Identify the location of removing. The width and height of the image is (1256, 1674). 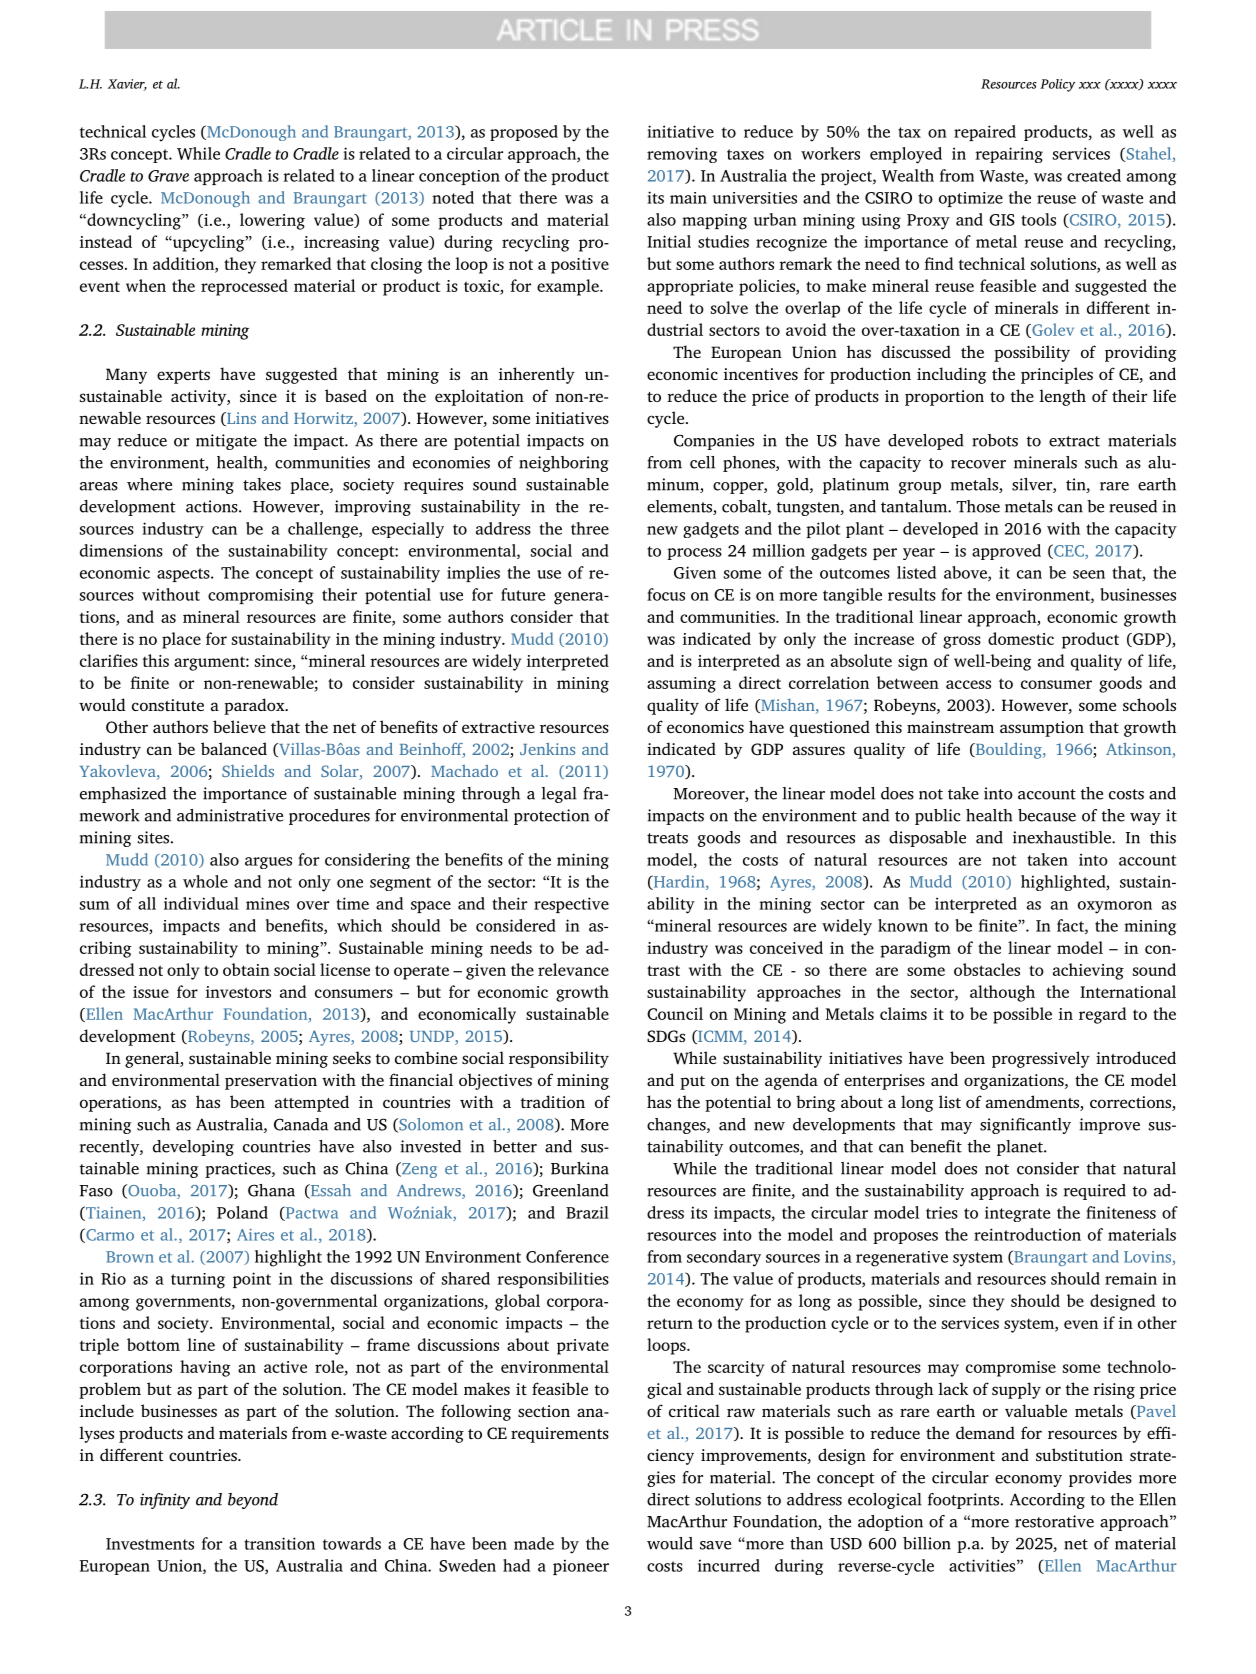
(682, 155).
